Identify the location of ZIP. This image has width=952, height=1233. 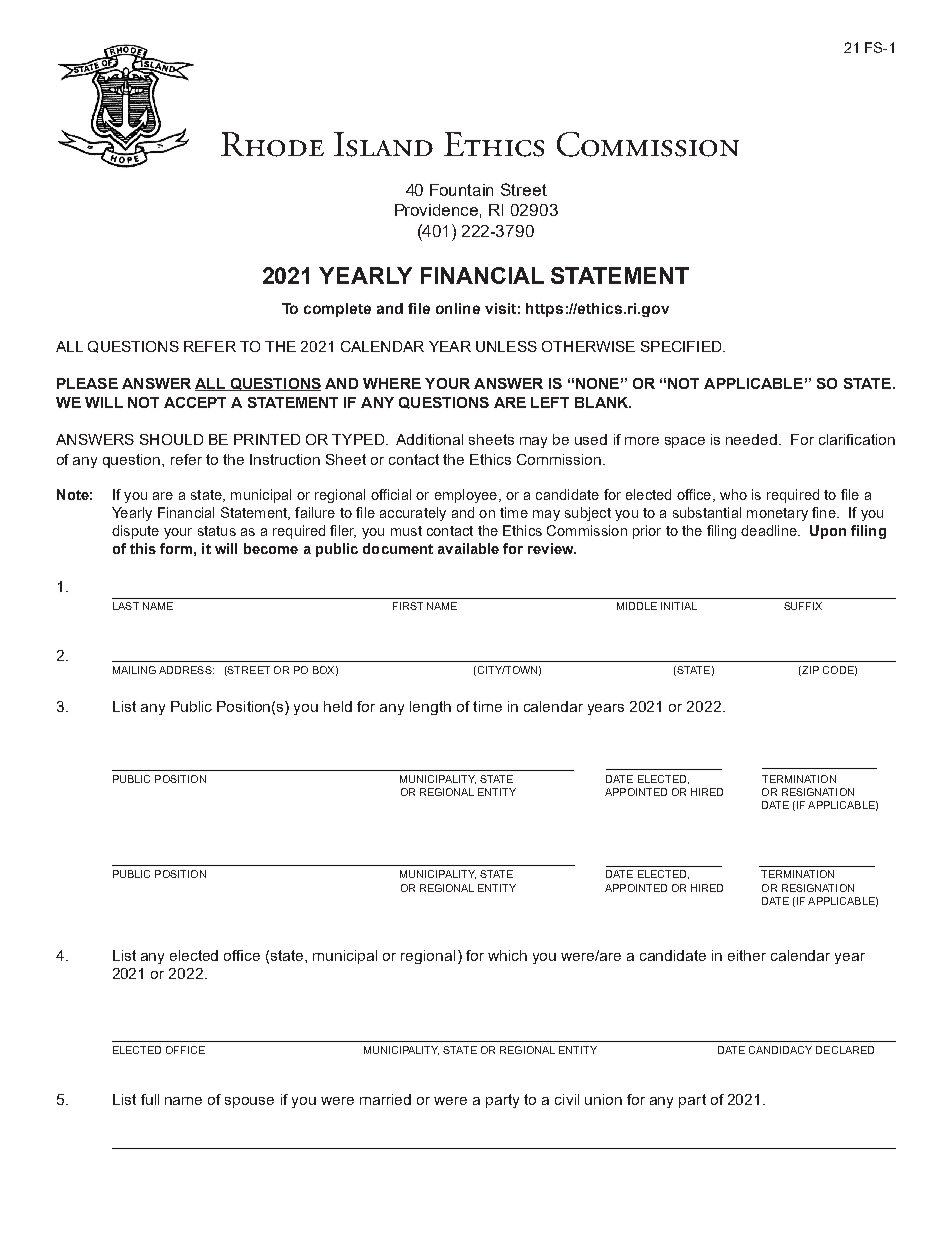
(810, 670).
